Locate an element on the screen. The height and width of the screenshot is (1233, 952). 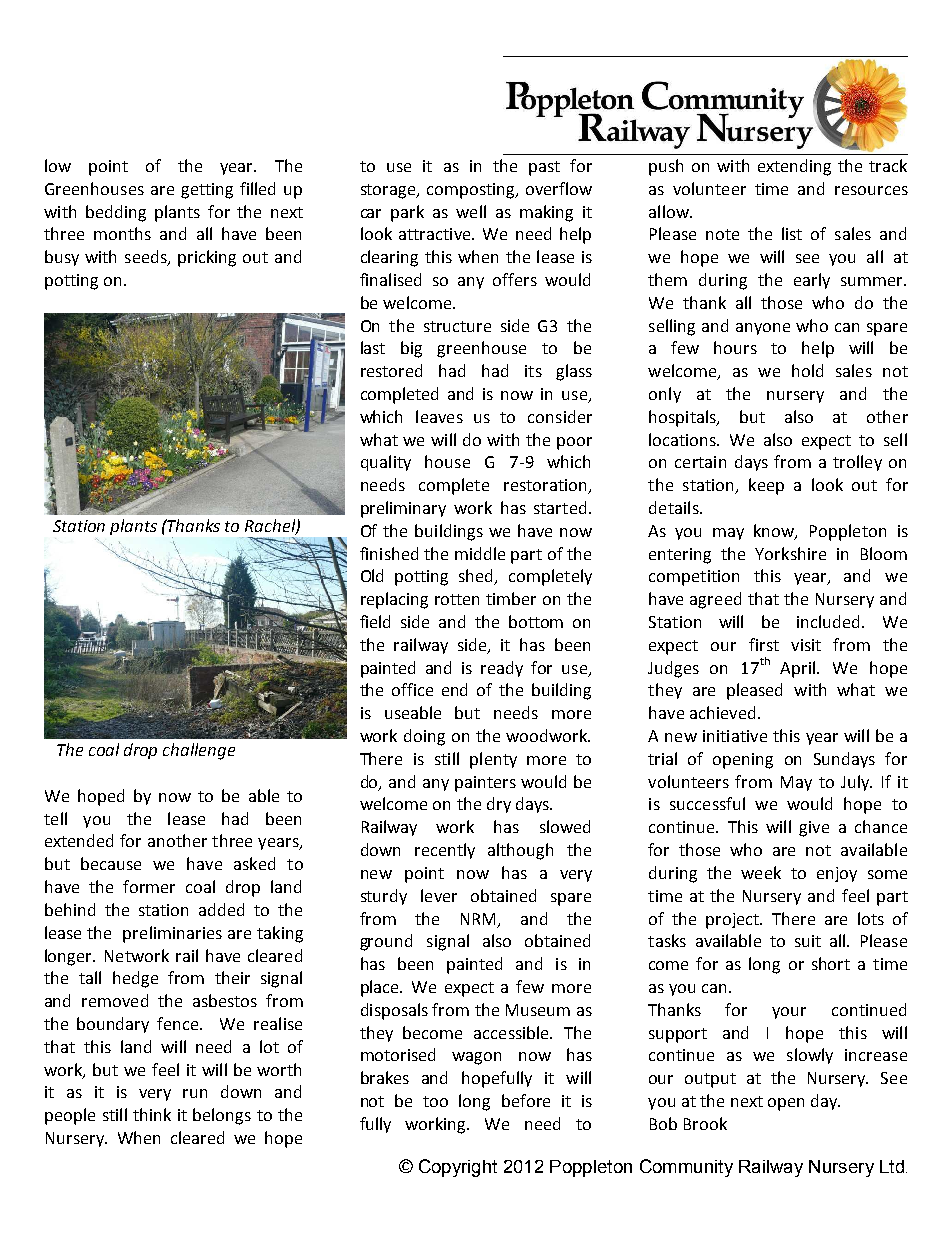
Copyright is located at coordinates (458, 1168).
